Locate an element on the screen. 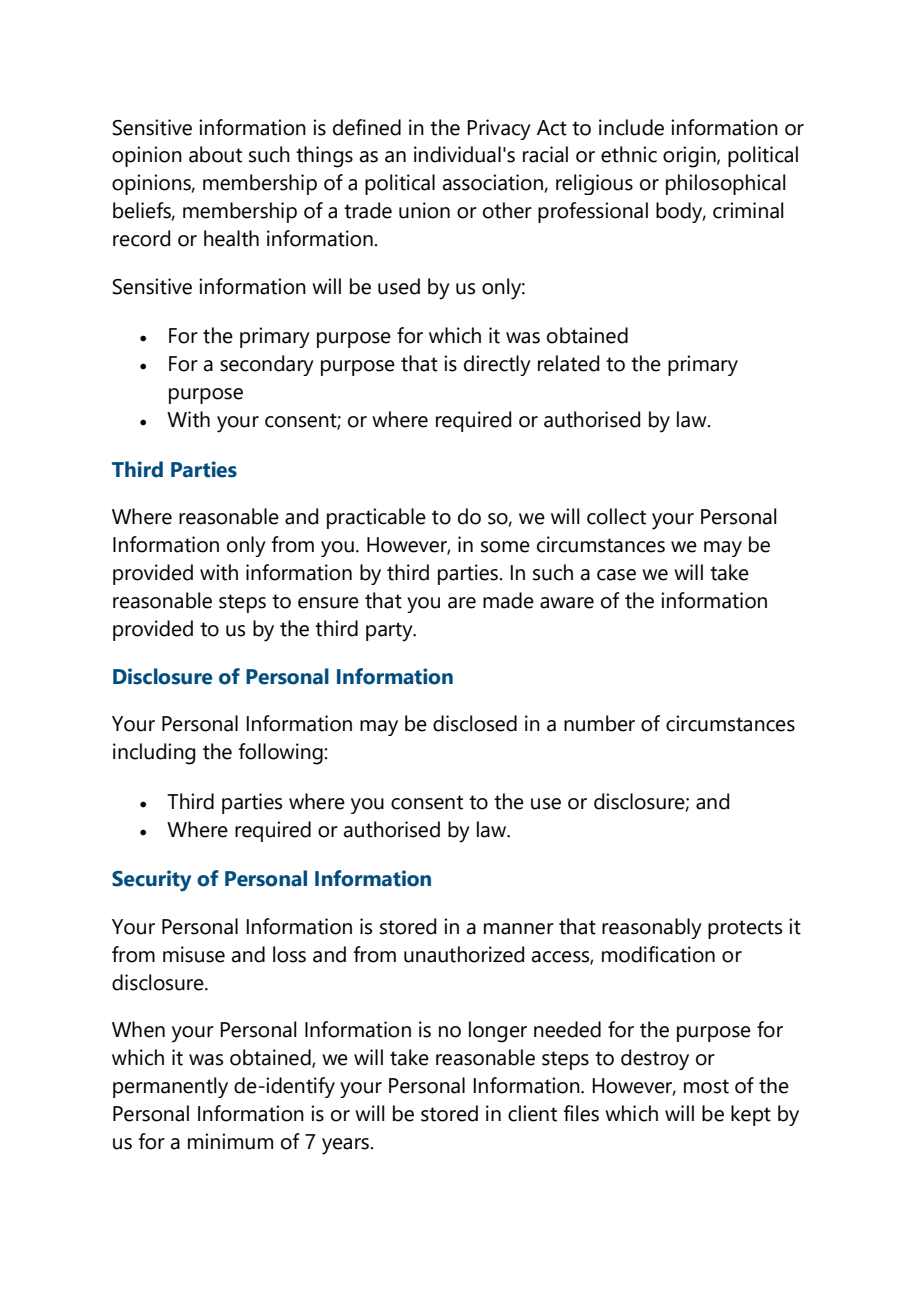 The width and height of the screenshot is (924, 1307). including is located at coordinates (154, 754).
